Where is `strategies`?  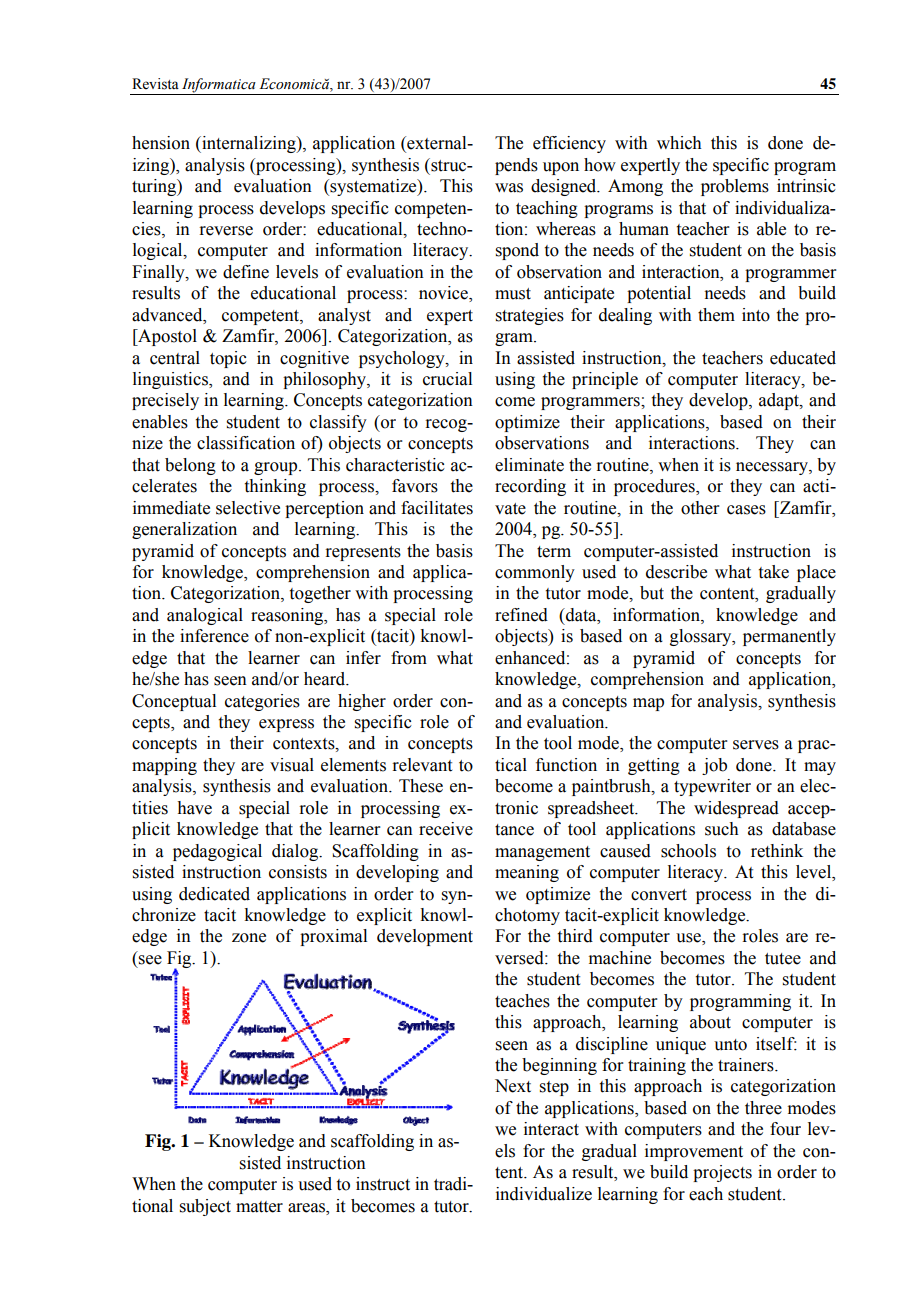 strategies is located at coordinates (530, 316).
